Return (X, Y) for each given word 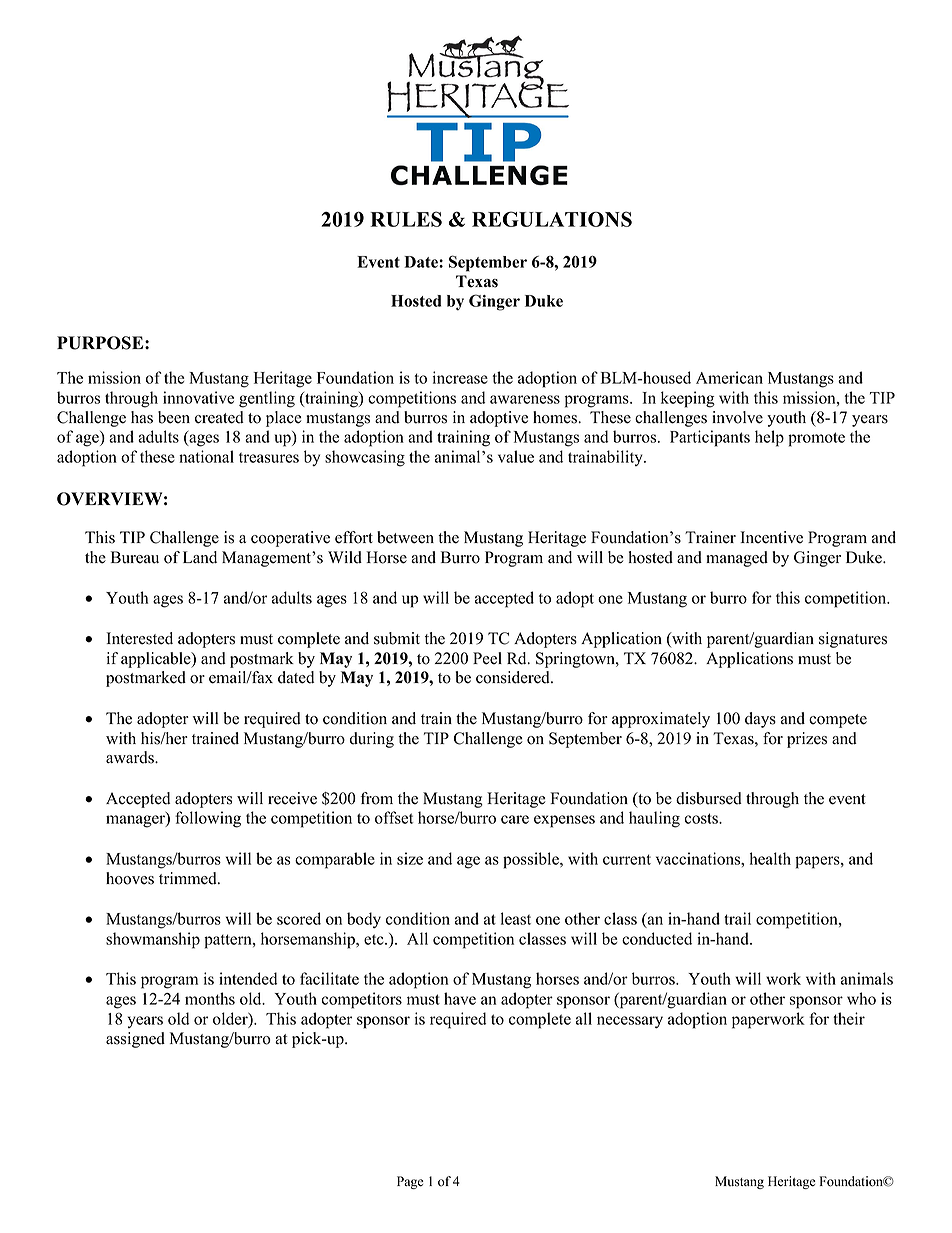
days (760, 720)
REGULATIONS (552, 219)
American (729, 377)
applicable (157, 660)
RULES (406, 219)
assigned (135, 1040)
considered (514, 677)
